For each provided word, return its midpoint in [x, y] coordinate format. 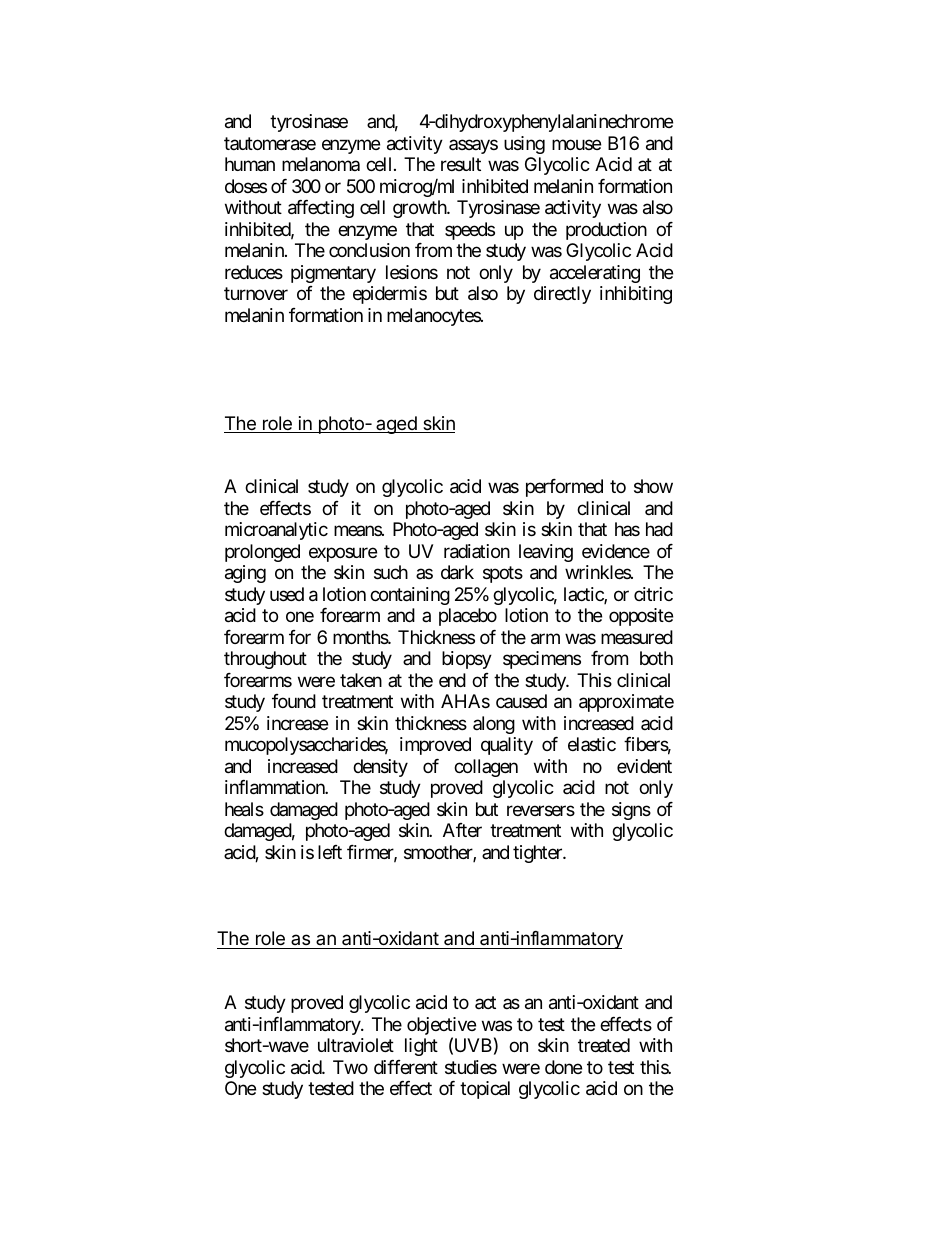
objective [441, 1027]
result [461, 164]
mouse [576, 144]
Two [350, 1067]
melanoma [321, 164]
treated [604, 1045]
